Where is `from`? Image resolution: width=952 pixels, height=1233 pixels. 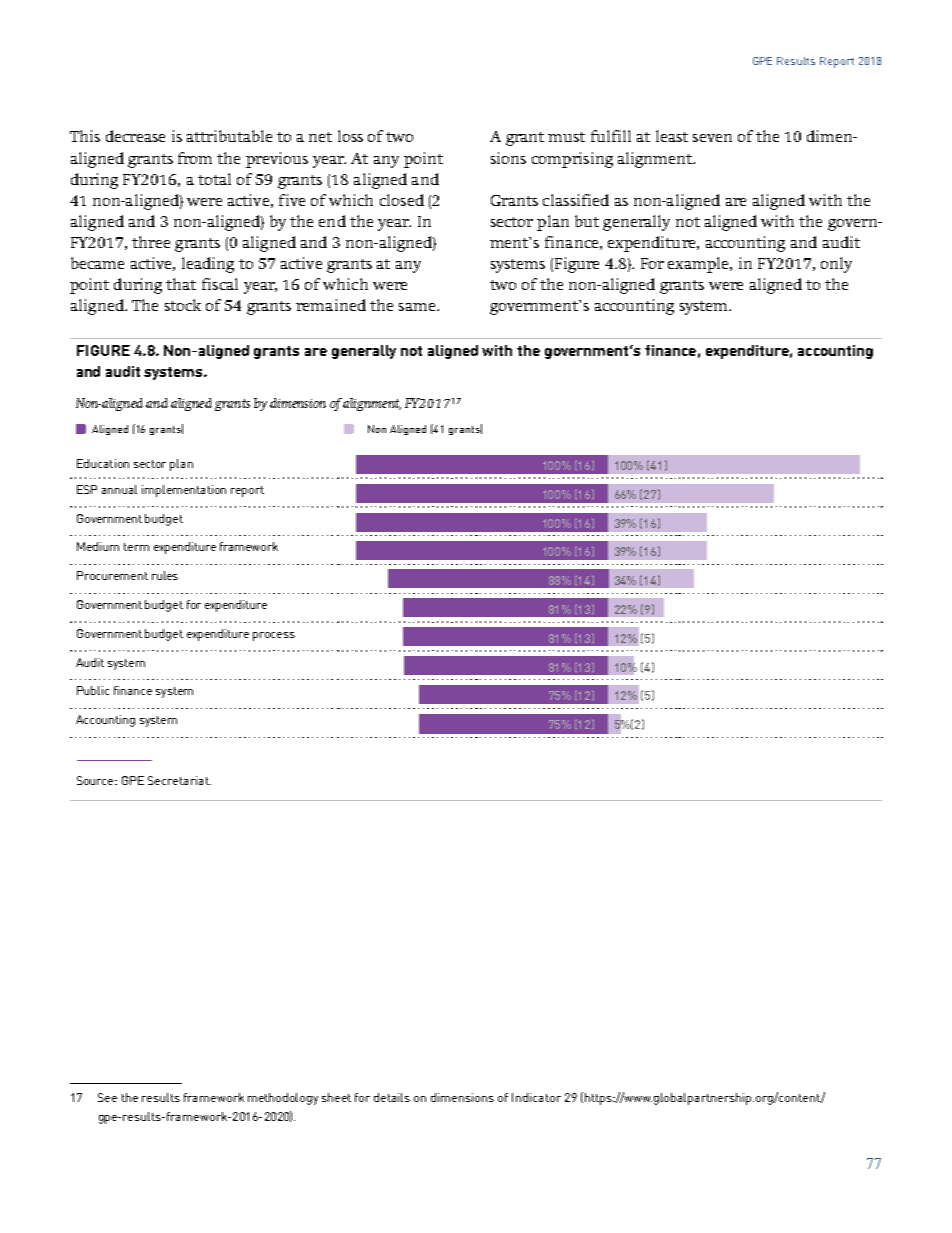
from is located at coordinates (195, 158).
